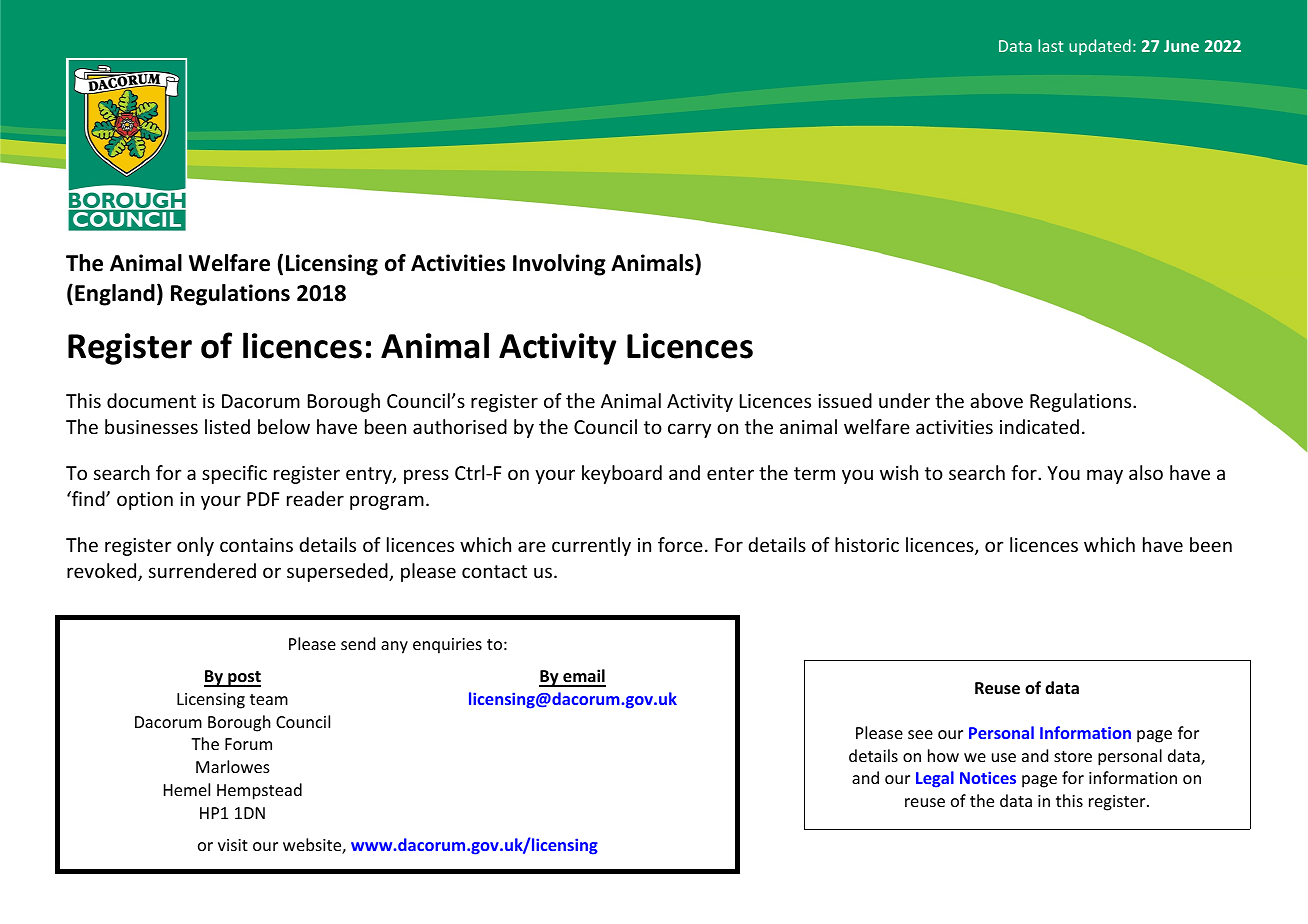 Image resolution: width=1308 pixels, height=924 pixels. What do you see at coordinates (1039, 426) in the page?
I see `indicated` at bounding box center [1039, 426].
